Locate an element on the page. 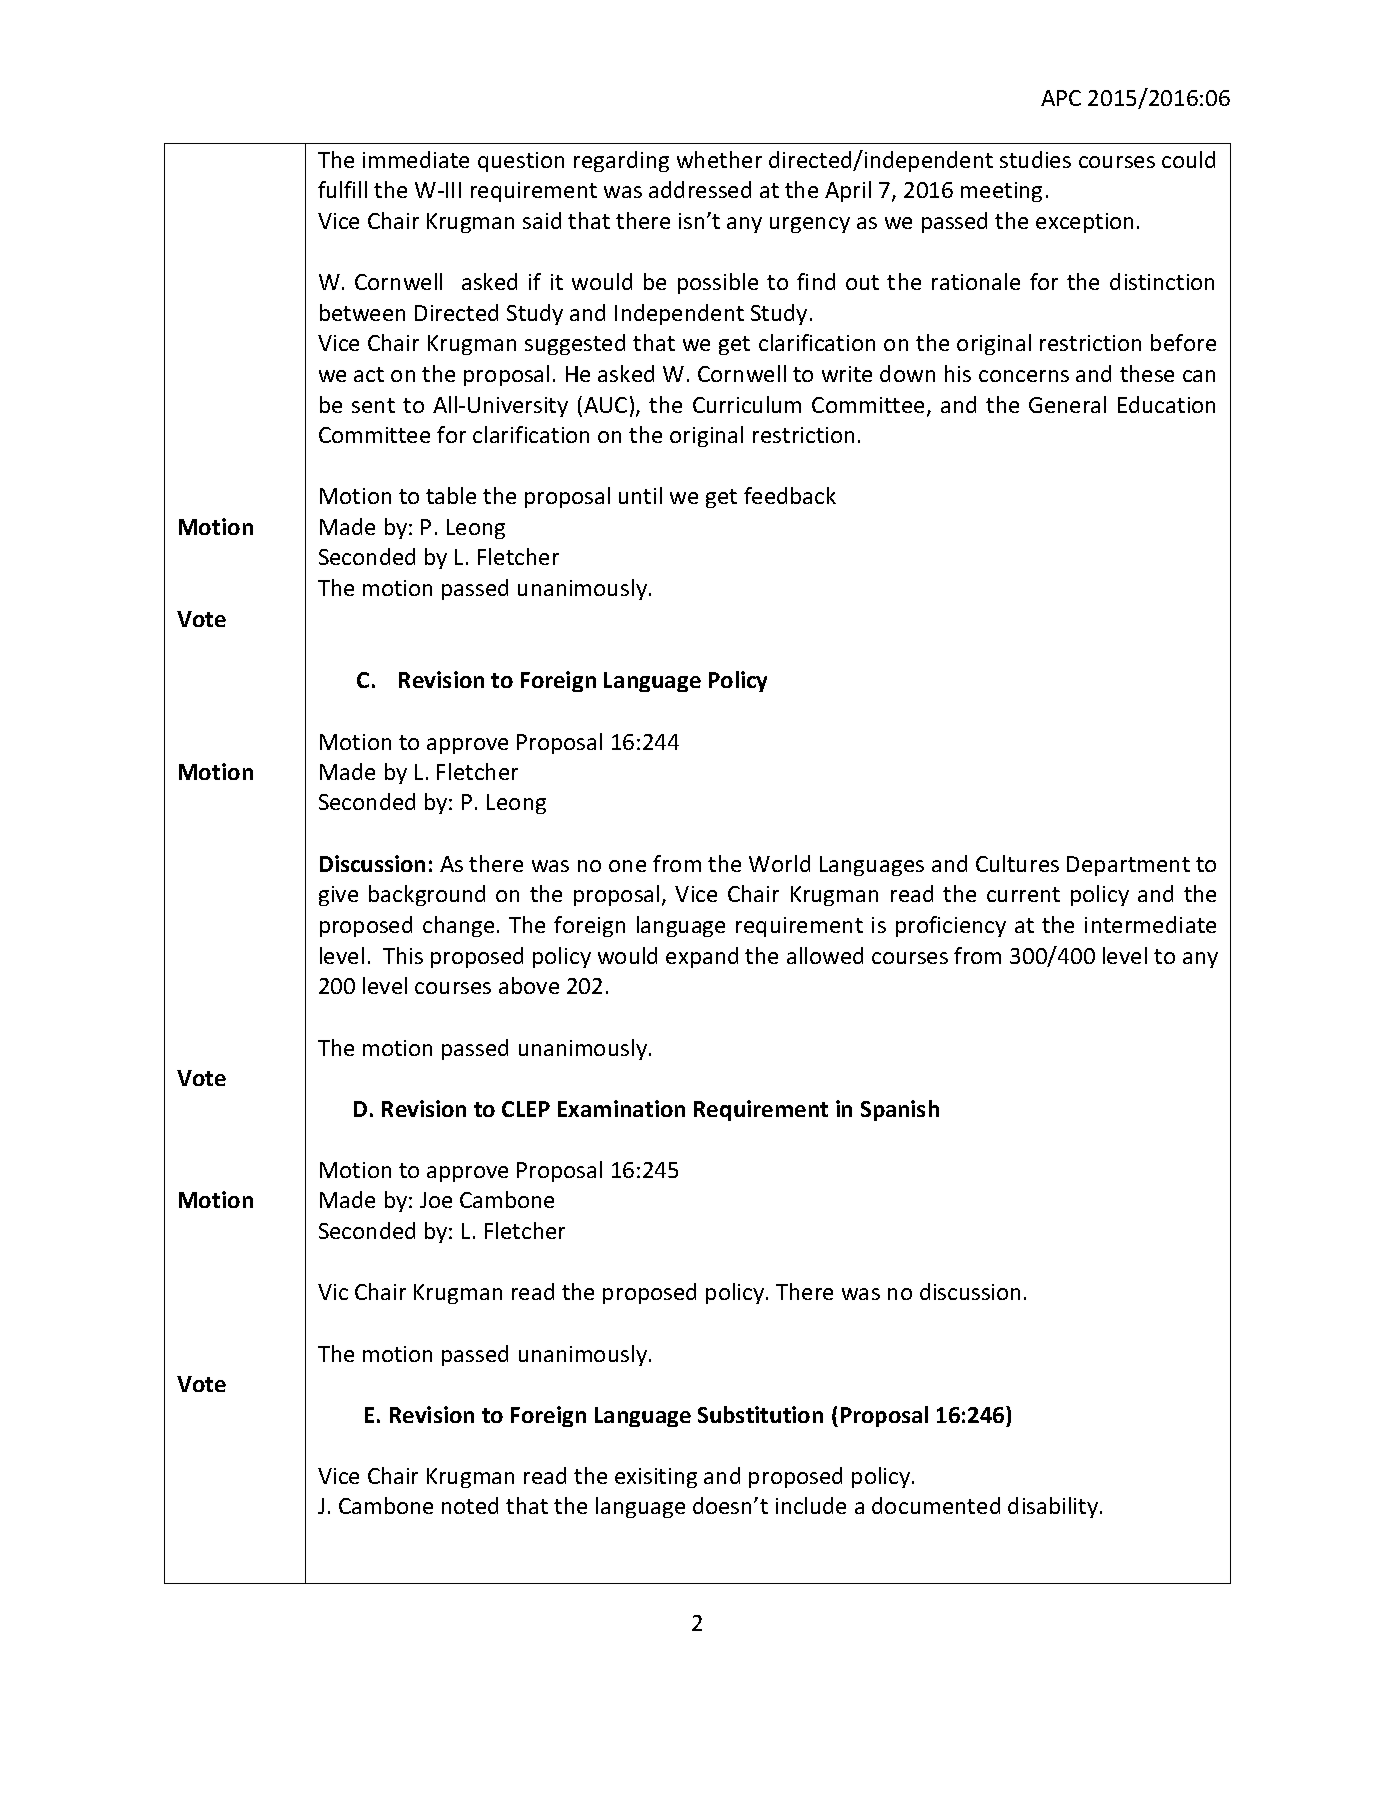 The width and height of the page is (1395, 1805). noted is located at coordinates (470, 1505).
